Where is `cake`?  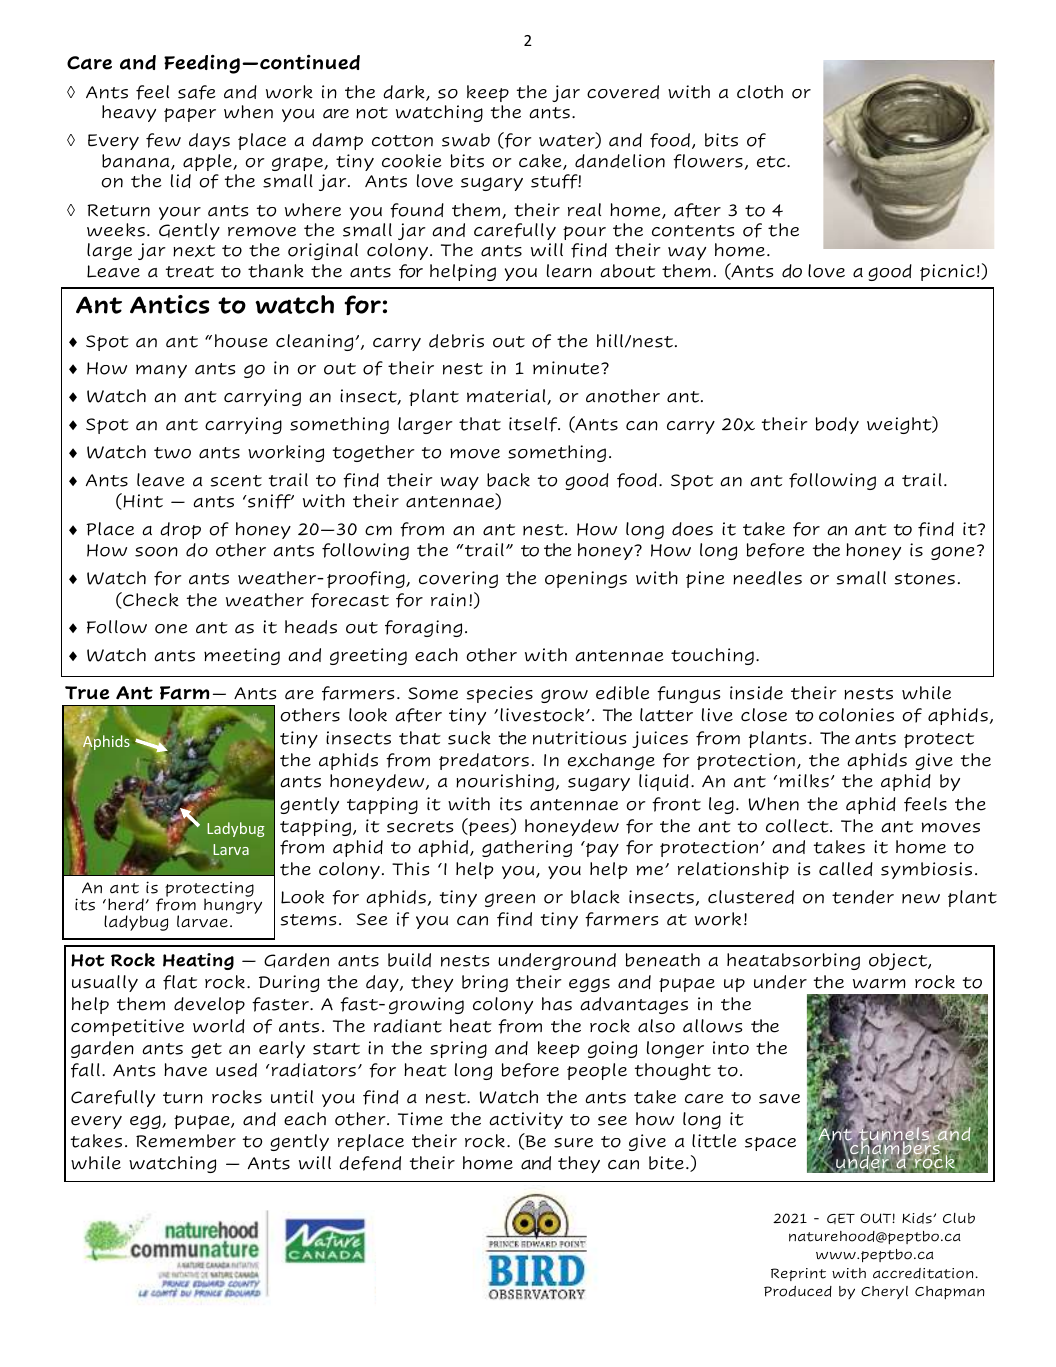
cake is located at coordinates (541, 162).
